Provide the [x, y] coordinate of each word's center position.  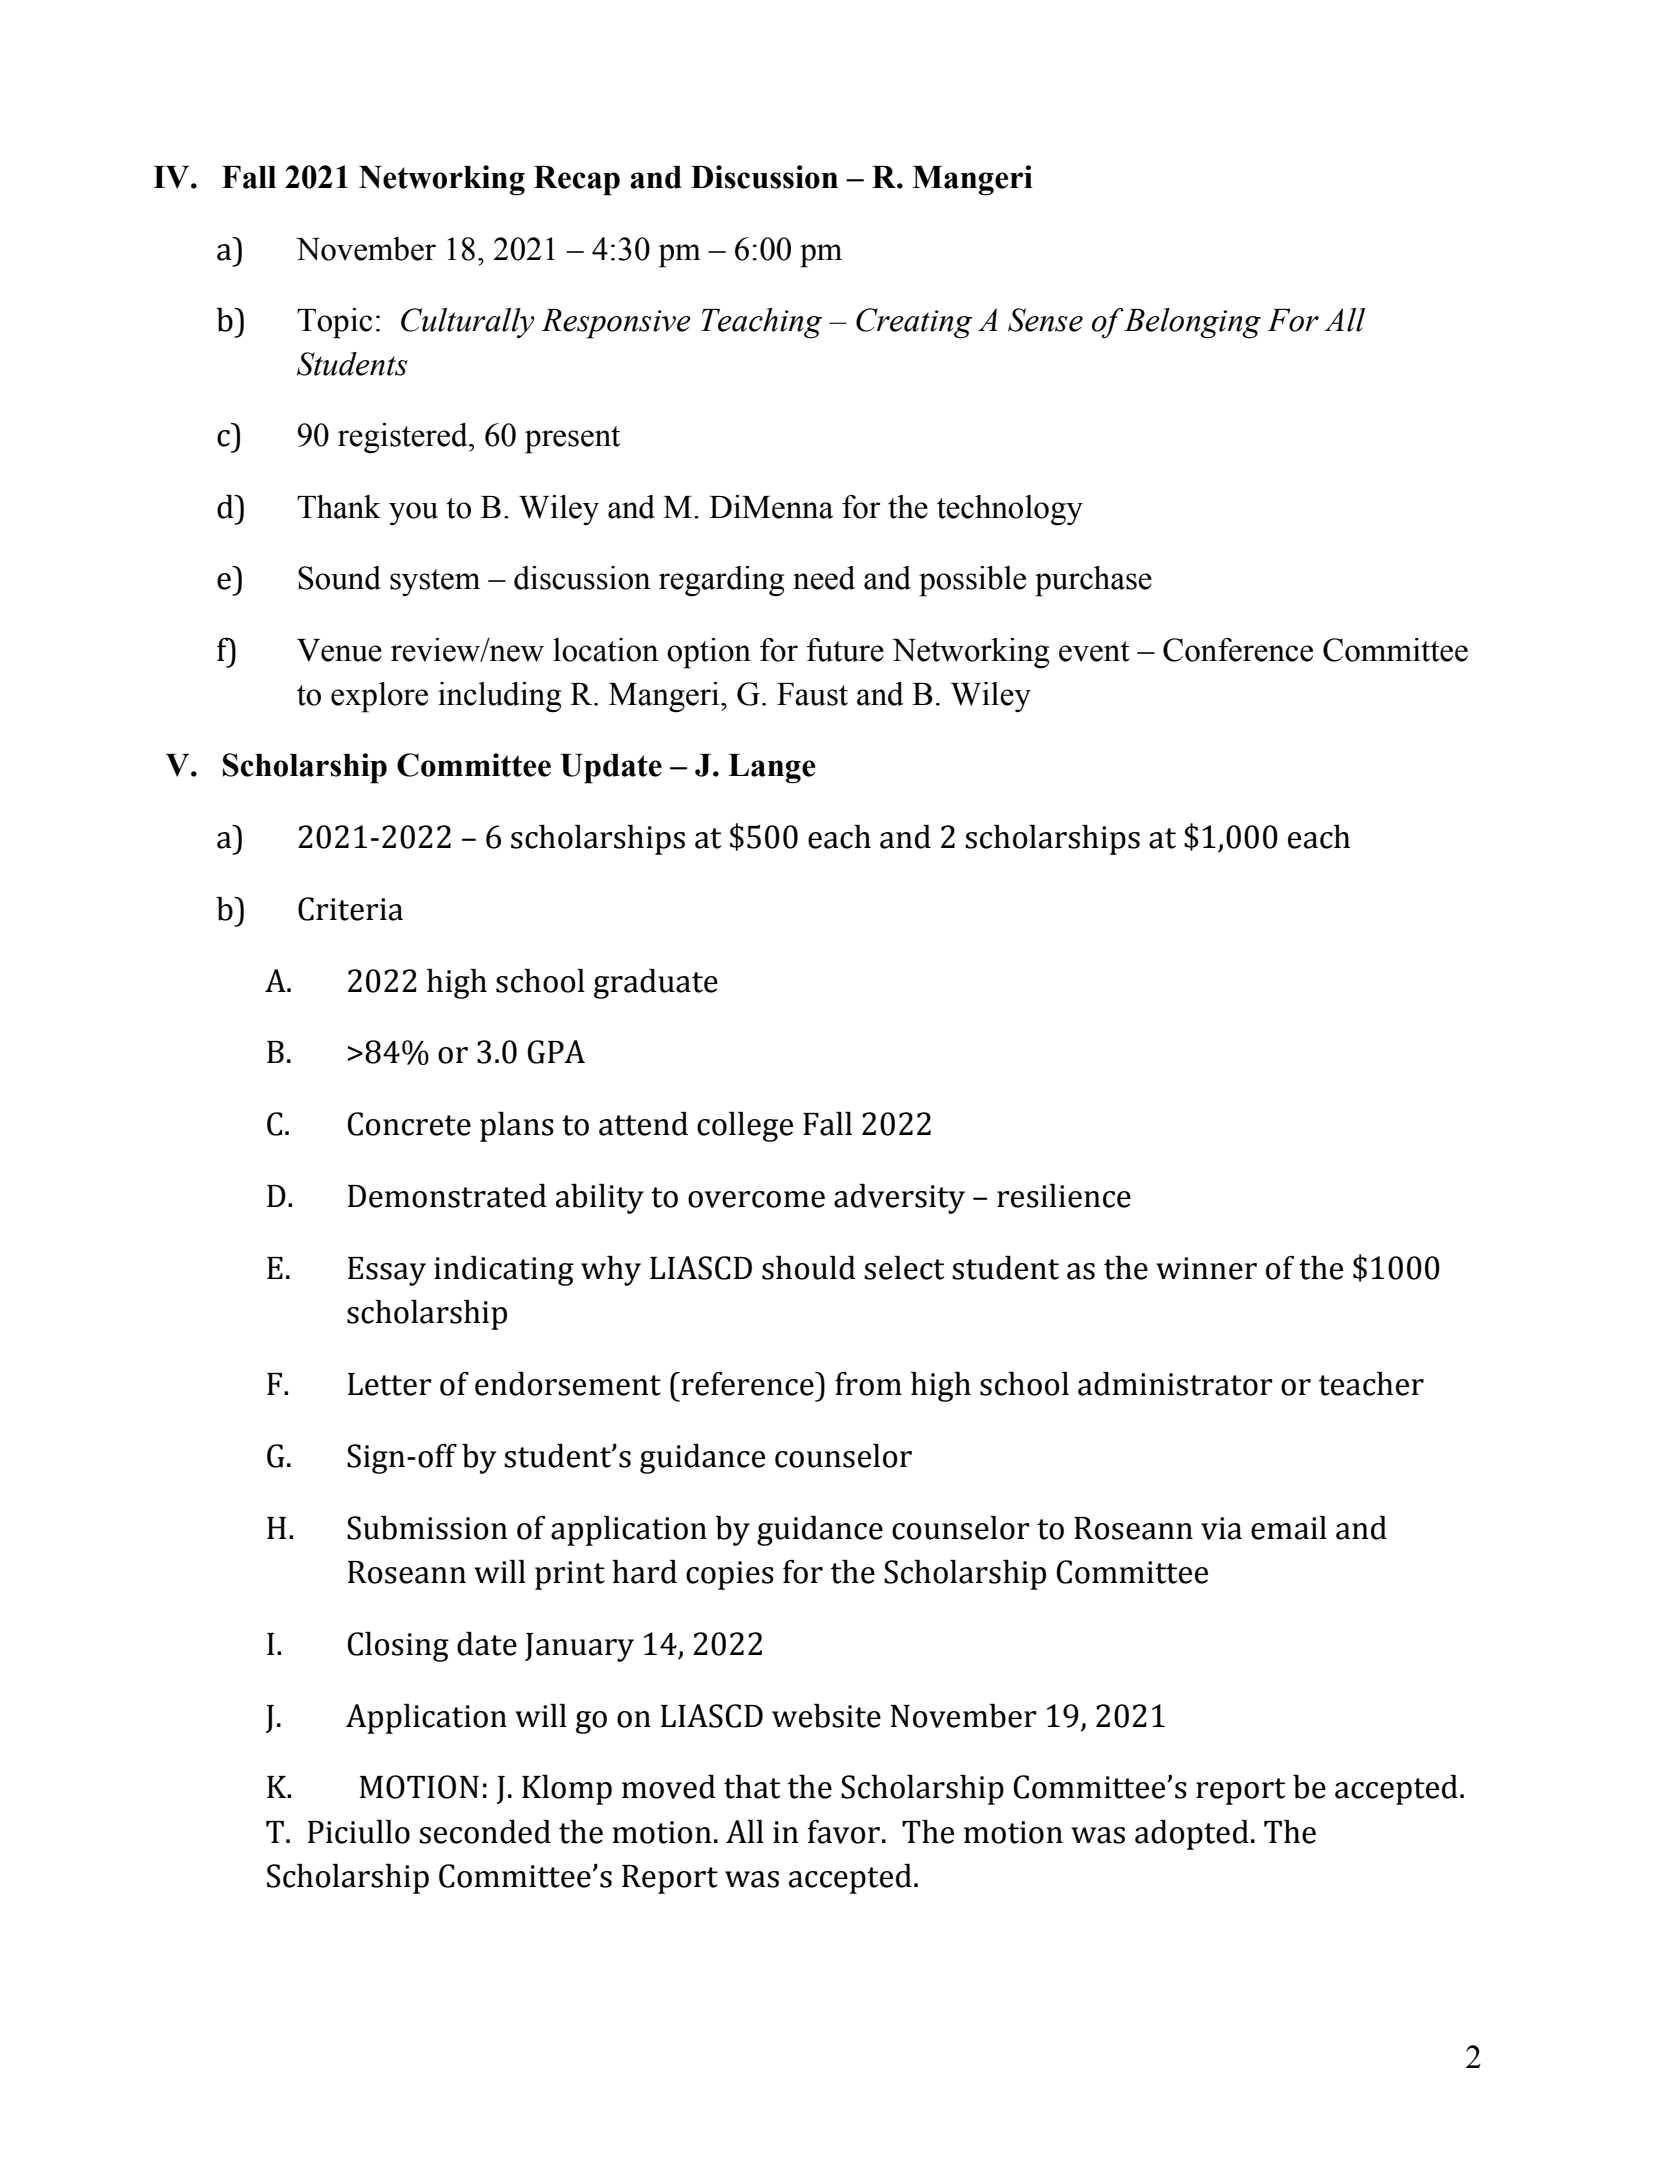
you [413, 513]
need [824, 578]
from [868, 1384]
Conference [1238, 650]
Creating [914, 323]
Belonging [1192, 323]
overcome [756, 1199]
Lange [772, 769]
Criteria [350, 909]
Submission [427, 1528]
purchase [1093, 581]
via [1221, 1528]
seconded [485, 1832]
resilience [1064, 1196]
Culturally [468, 323]
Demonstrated [447, 1196]
